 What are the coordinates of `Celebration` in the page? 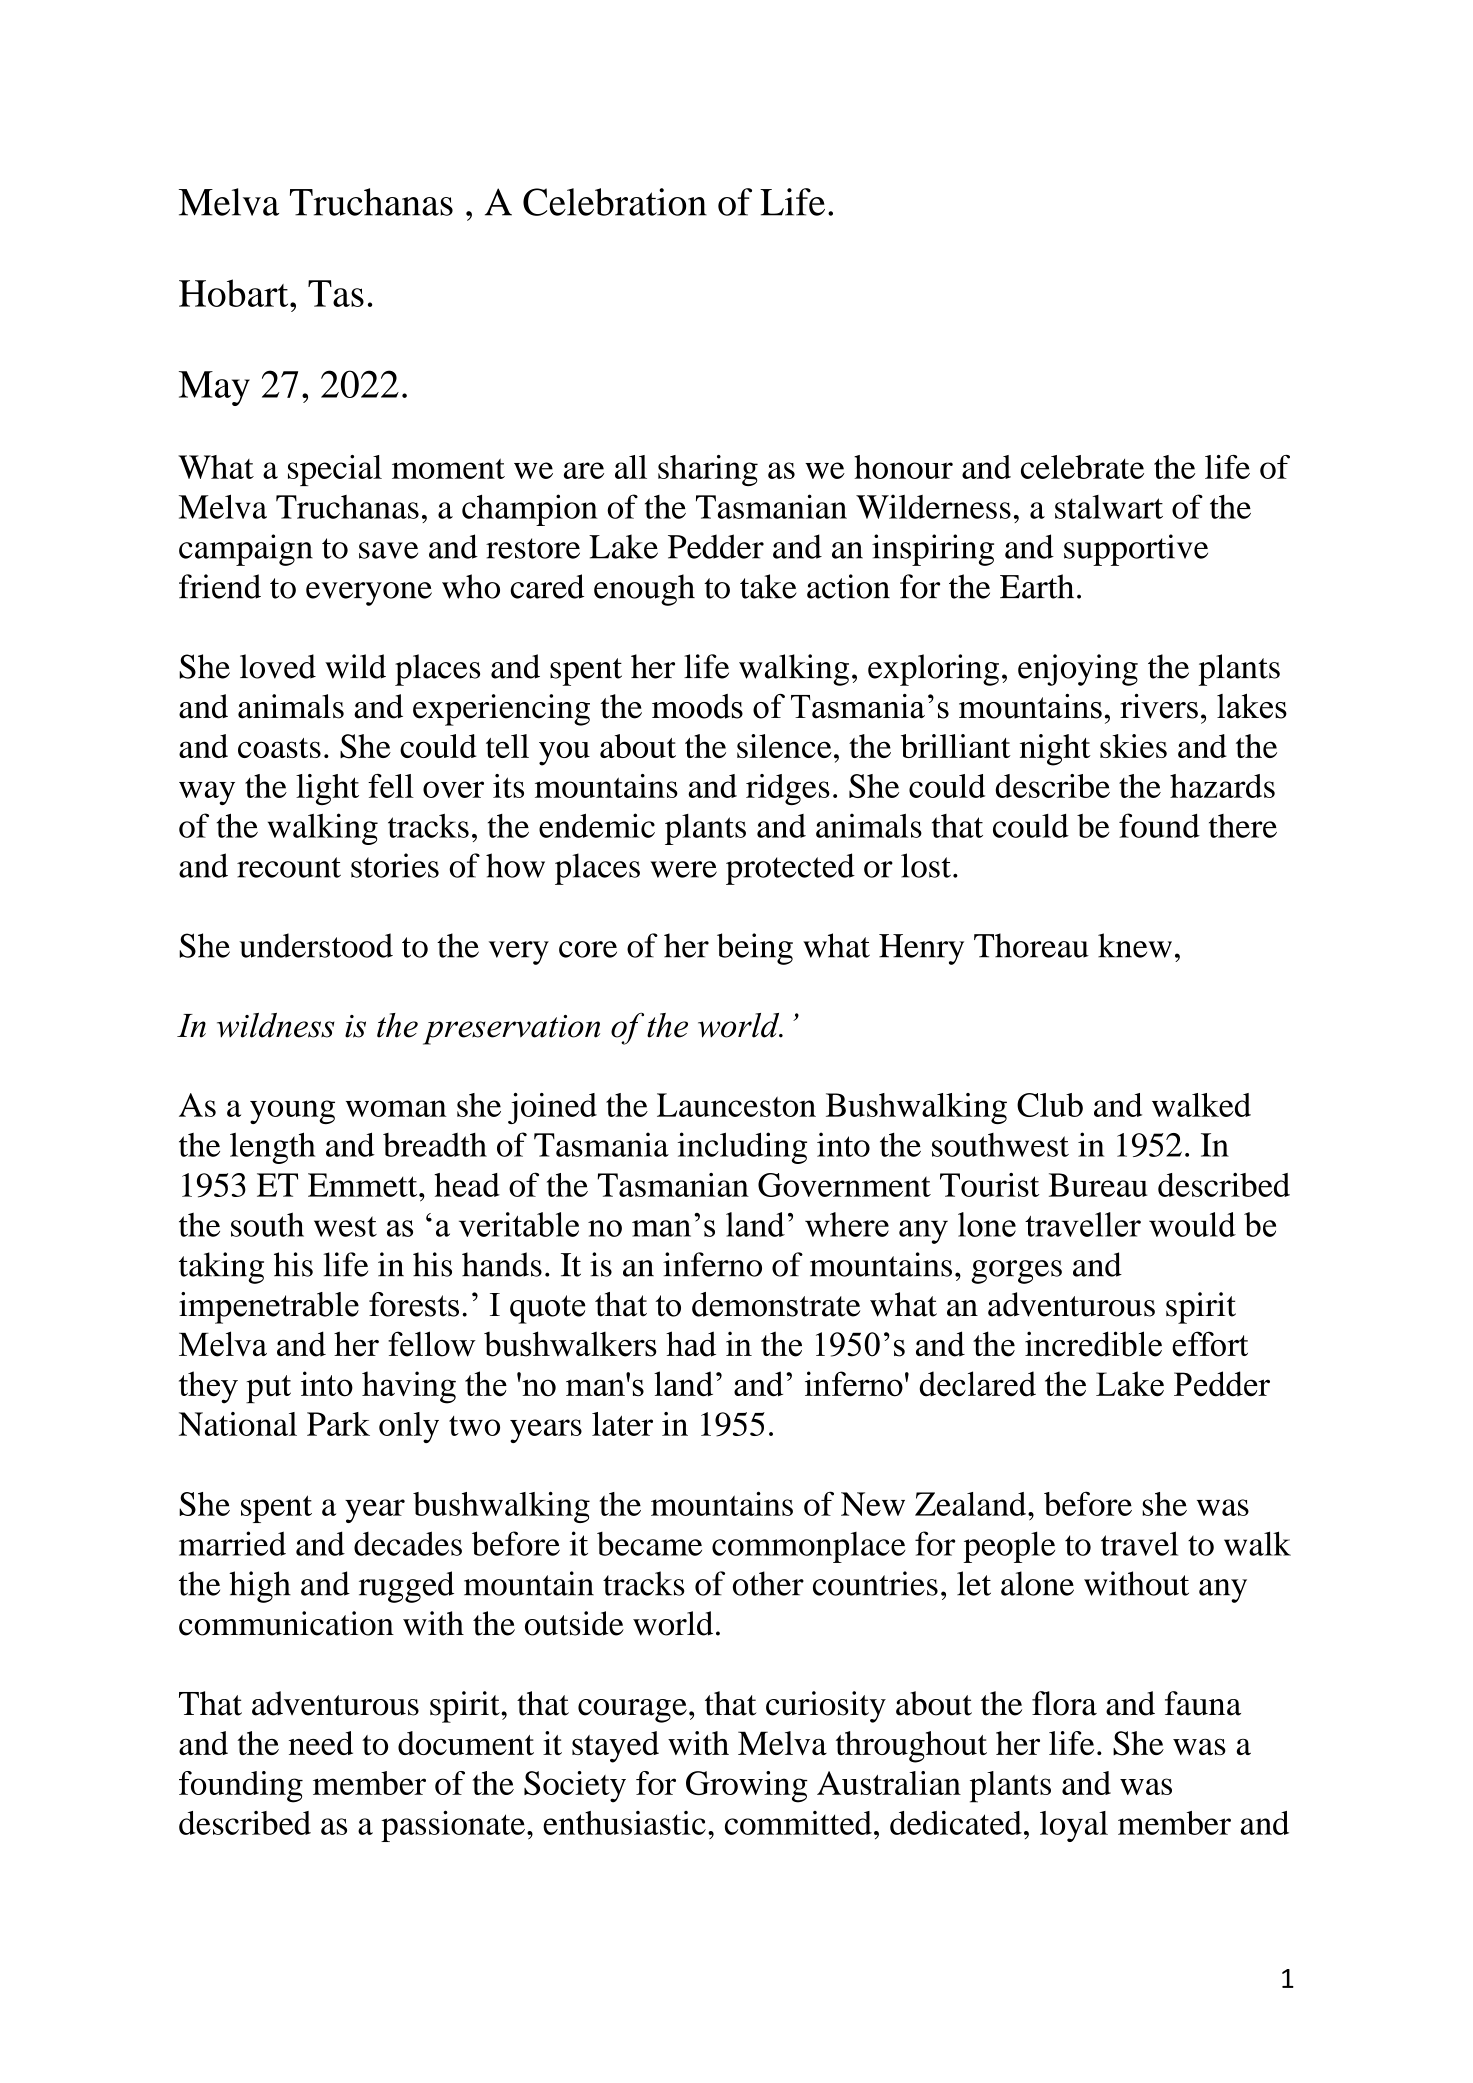 It's located at (615, 202).
